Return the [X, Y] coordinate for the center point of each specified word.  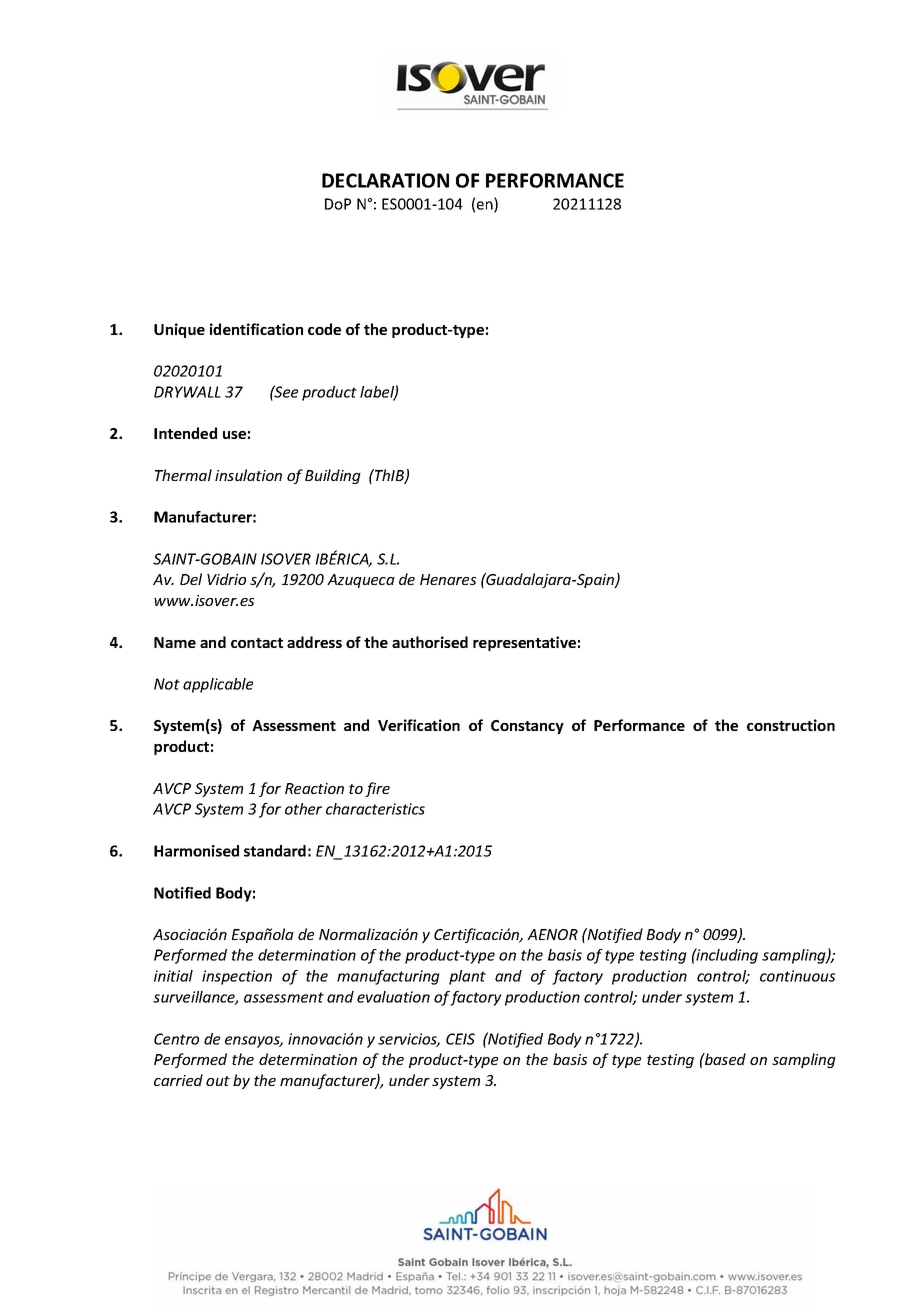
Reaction [314, 788]
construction [791, 725]
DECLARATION [385, 180]
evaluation [393, 997]
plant [467, 977]
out [218, 1081]
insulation [248, 475]
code [324, 329]
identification [256, 329]
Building [333, 476]
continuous [797, 976]
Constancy [527, 727]
